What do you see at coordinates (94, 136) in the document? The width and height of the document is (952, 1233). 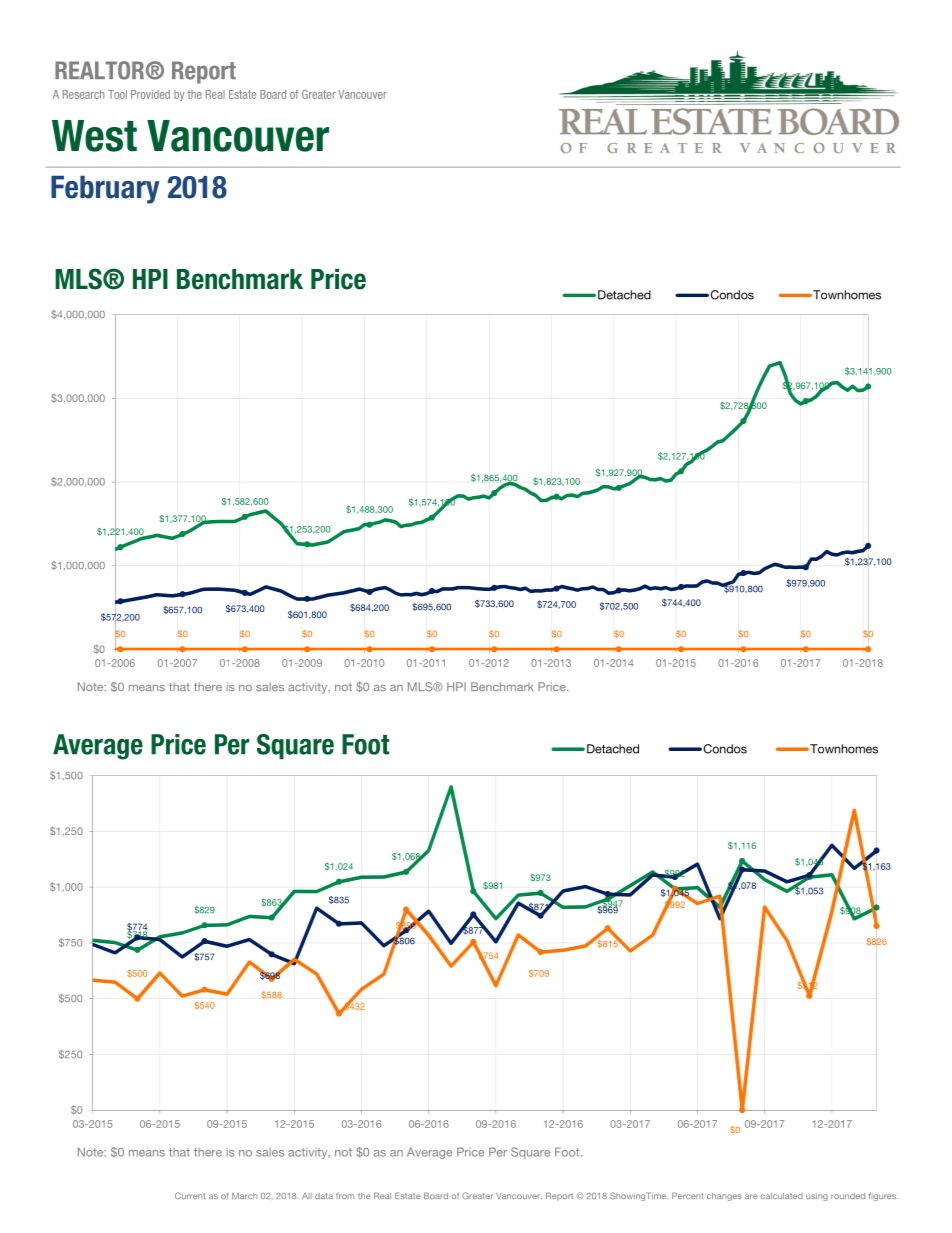 I see `West` at bounding box center [94, 136].
